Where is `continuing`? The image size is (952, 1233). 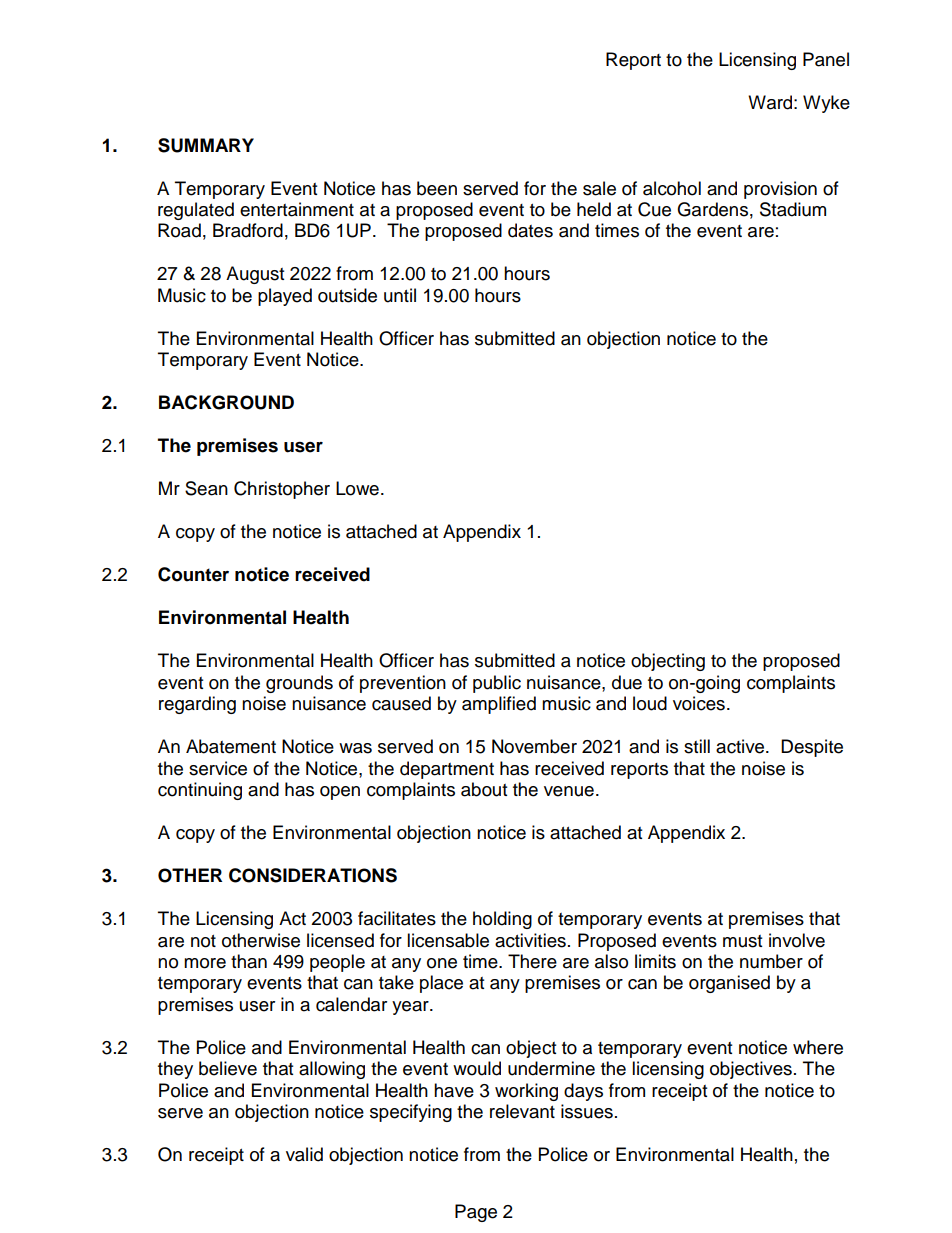
continuing is located at coordinates (200, 791).
